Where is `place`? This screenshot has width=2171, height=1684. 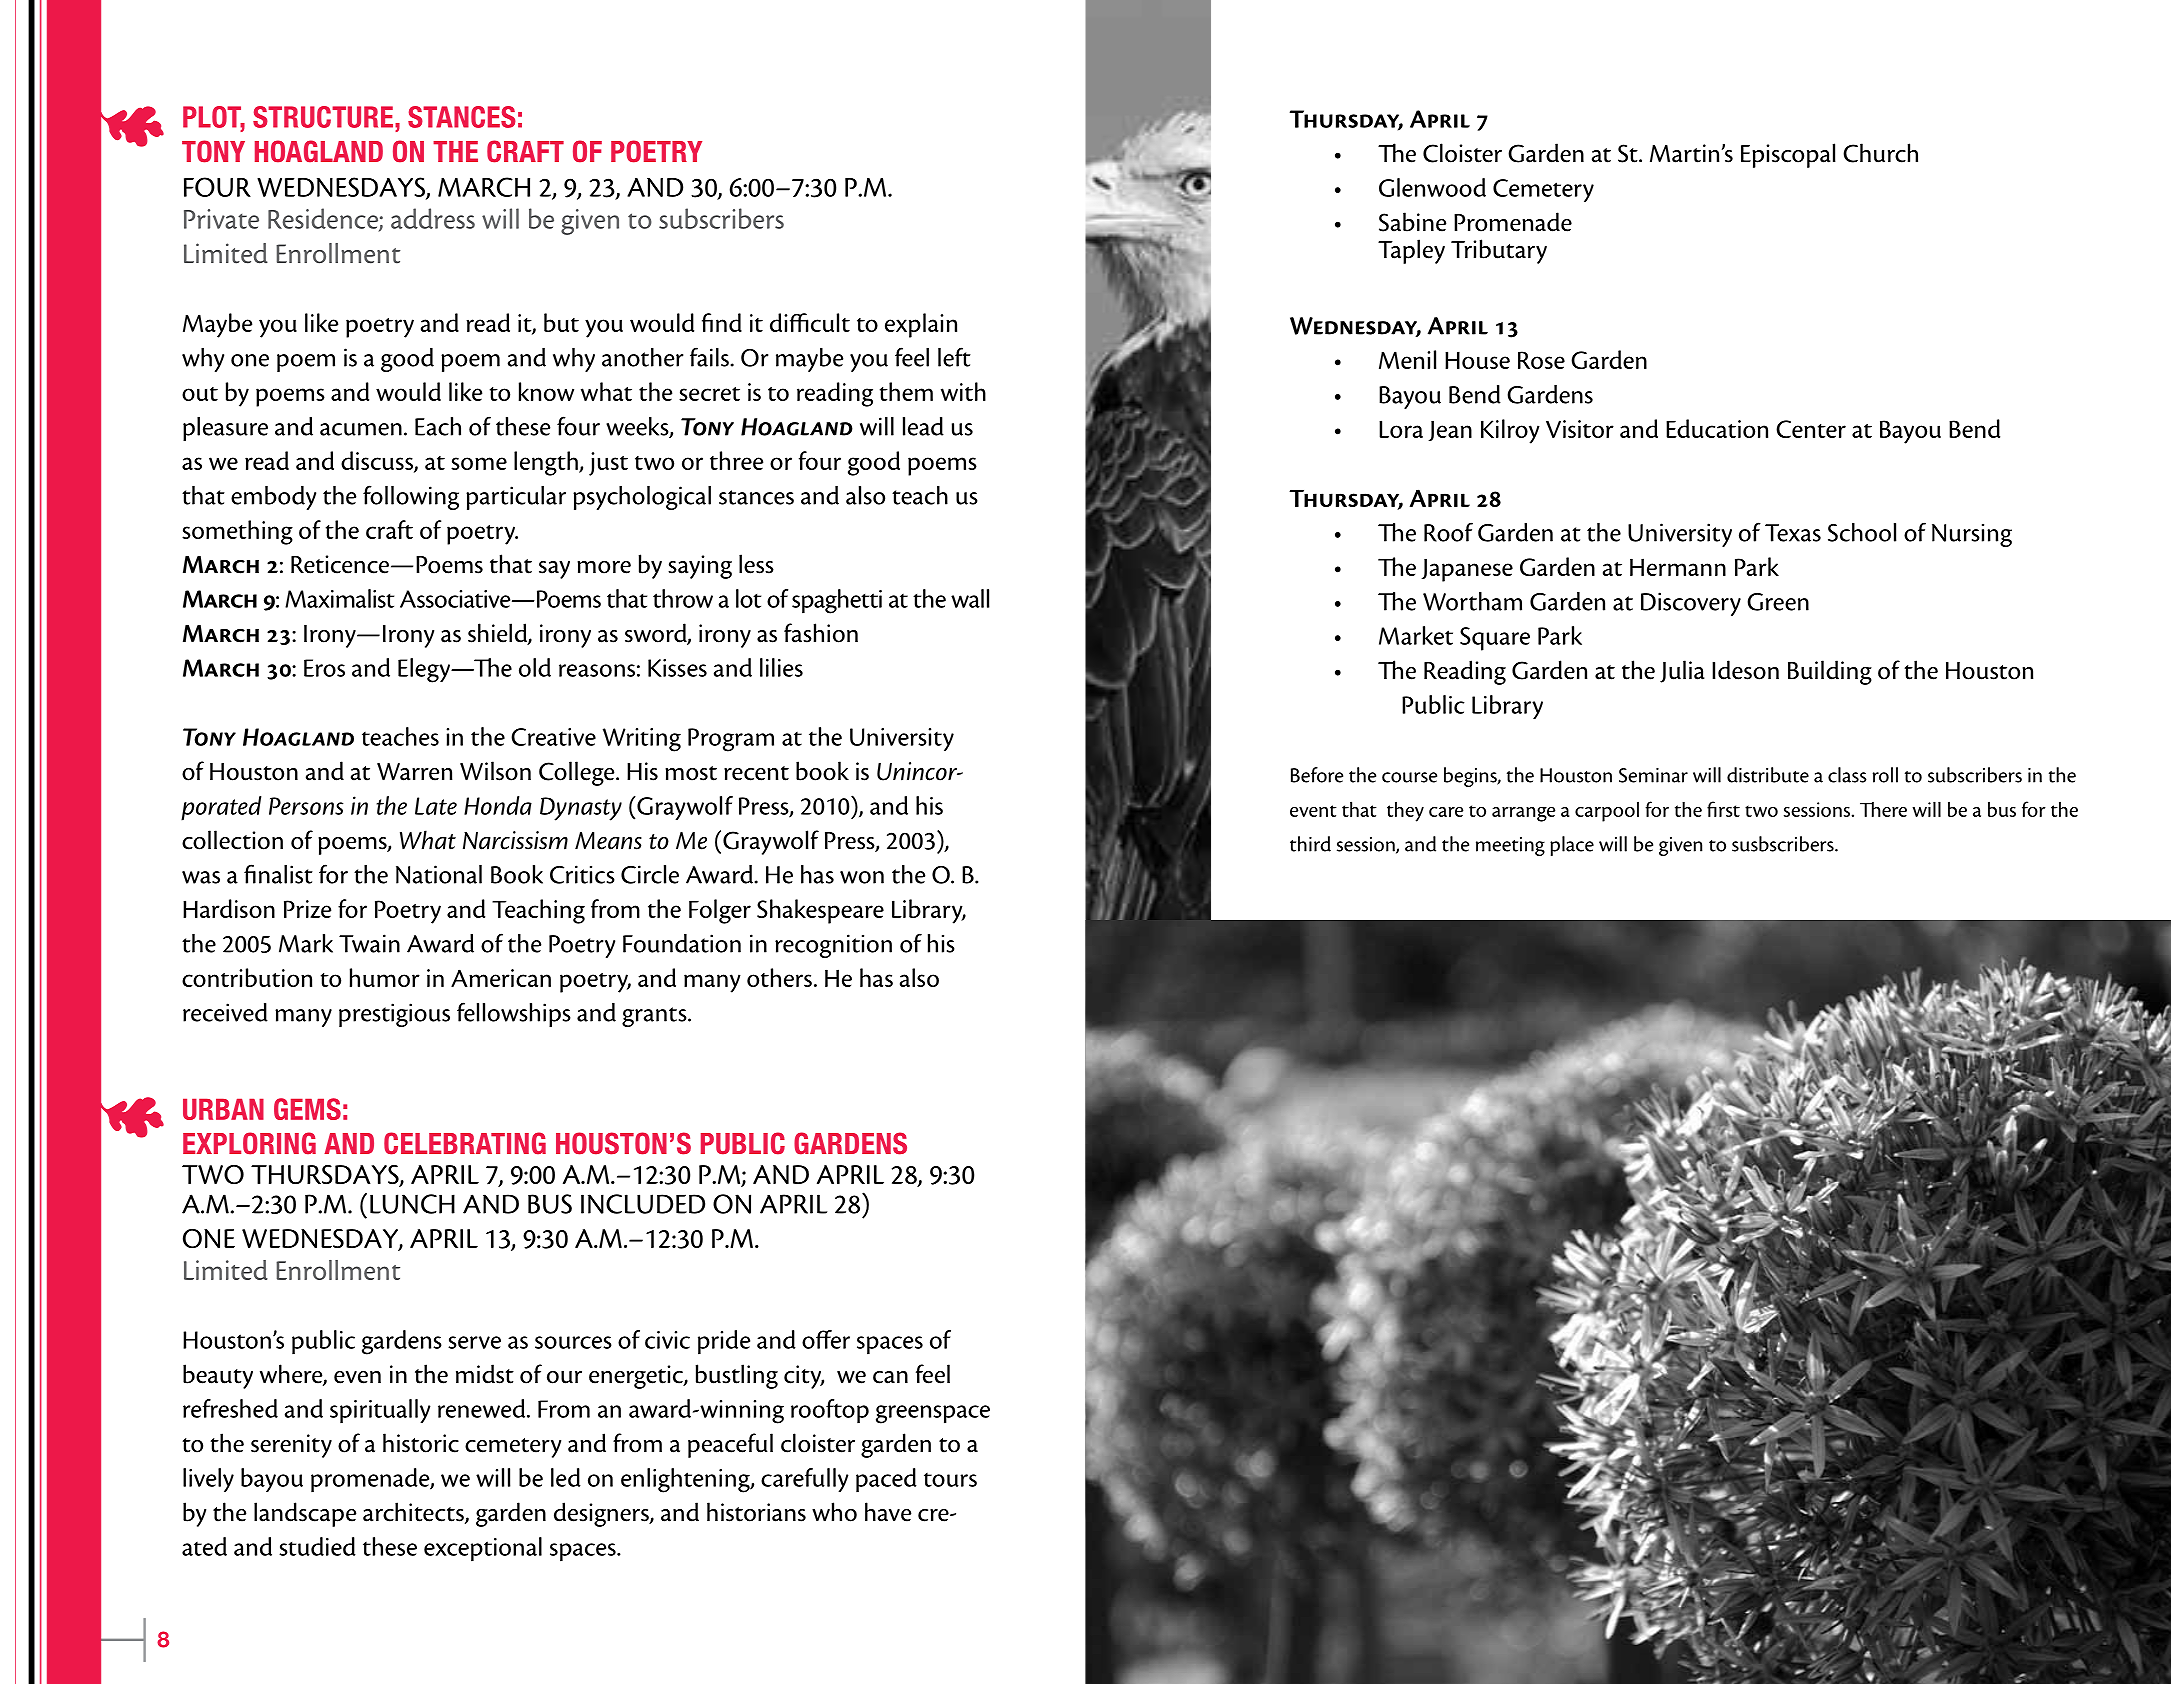
place is located at coordinates (1572, 846).
